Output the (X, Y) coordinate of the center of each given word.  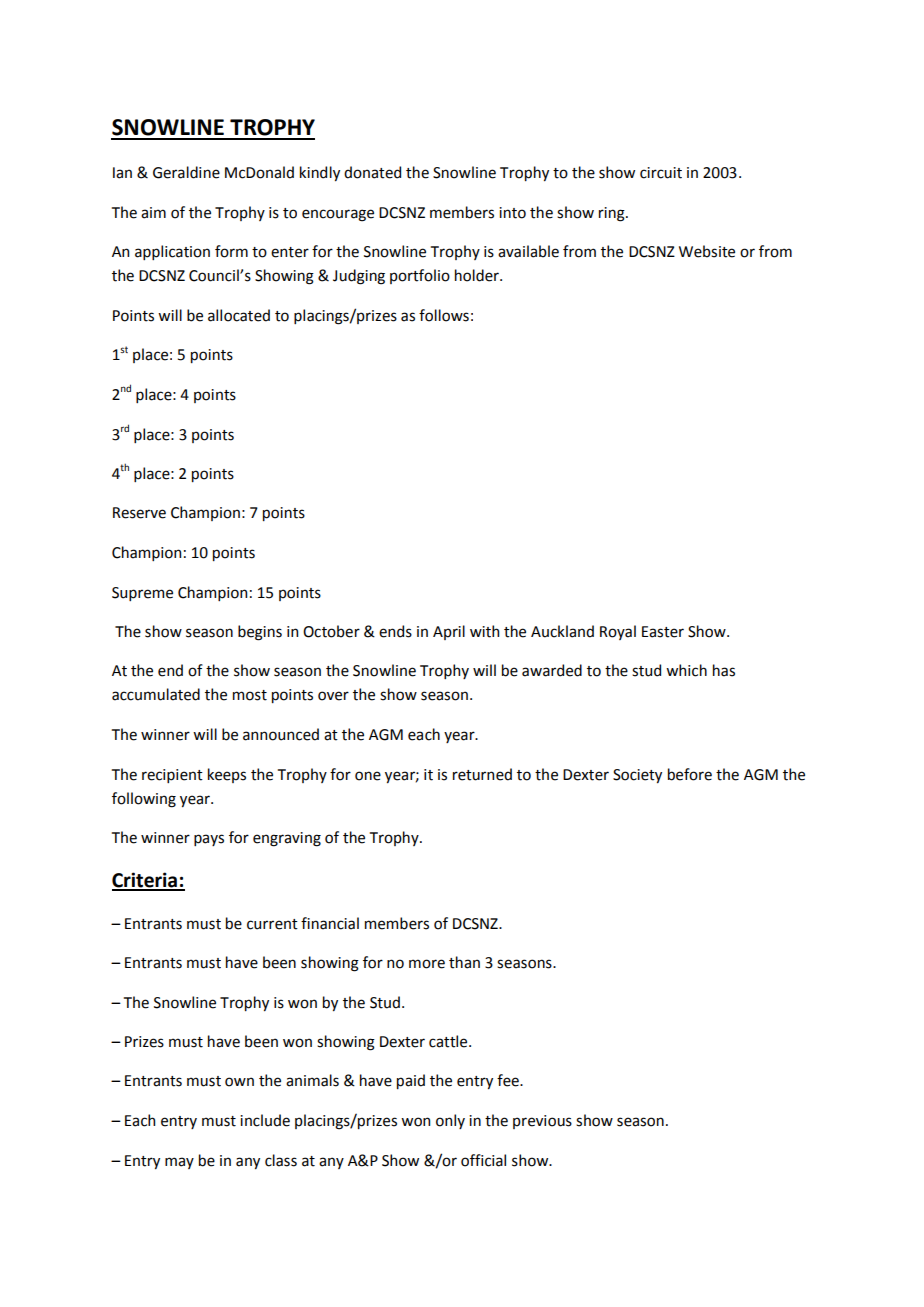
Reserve (139, 513)
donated (372, 172)
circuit (661, 173)
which (686, 670)
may (179, 1163)
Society (637, 776)
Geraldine (186, 172)
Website (707, 251)
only (450, 1121)
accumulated (156, 694)
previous (542, 1122)
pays (209, 840)
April (449, 632)
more (427, 964)
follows (444, 315)
